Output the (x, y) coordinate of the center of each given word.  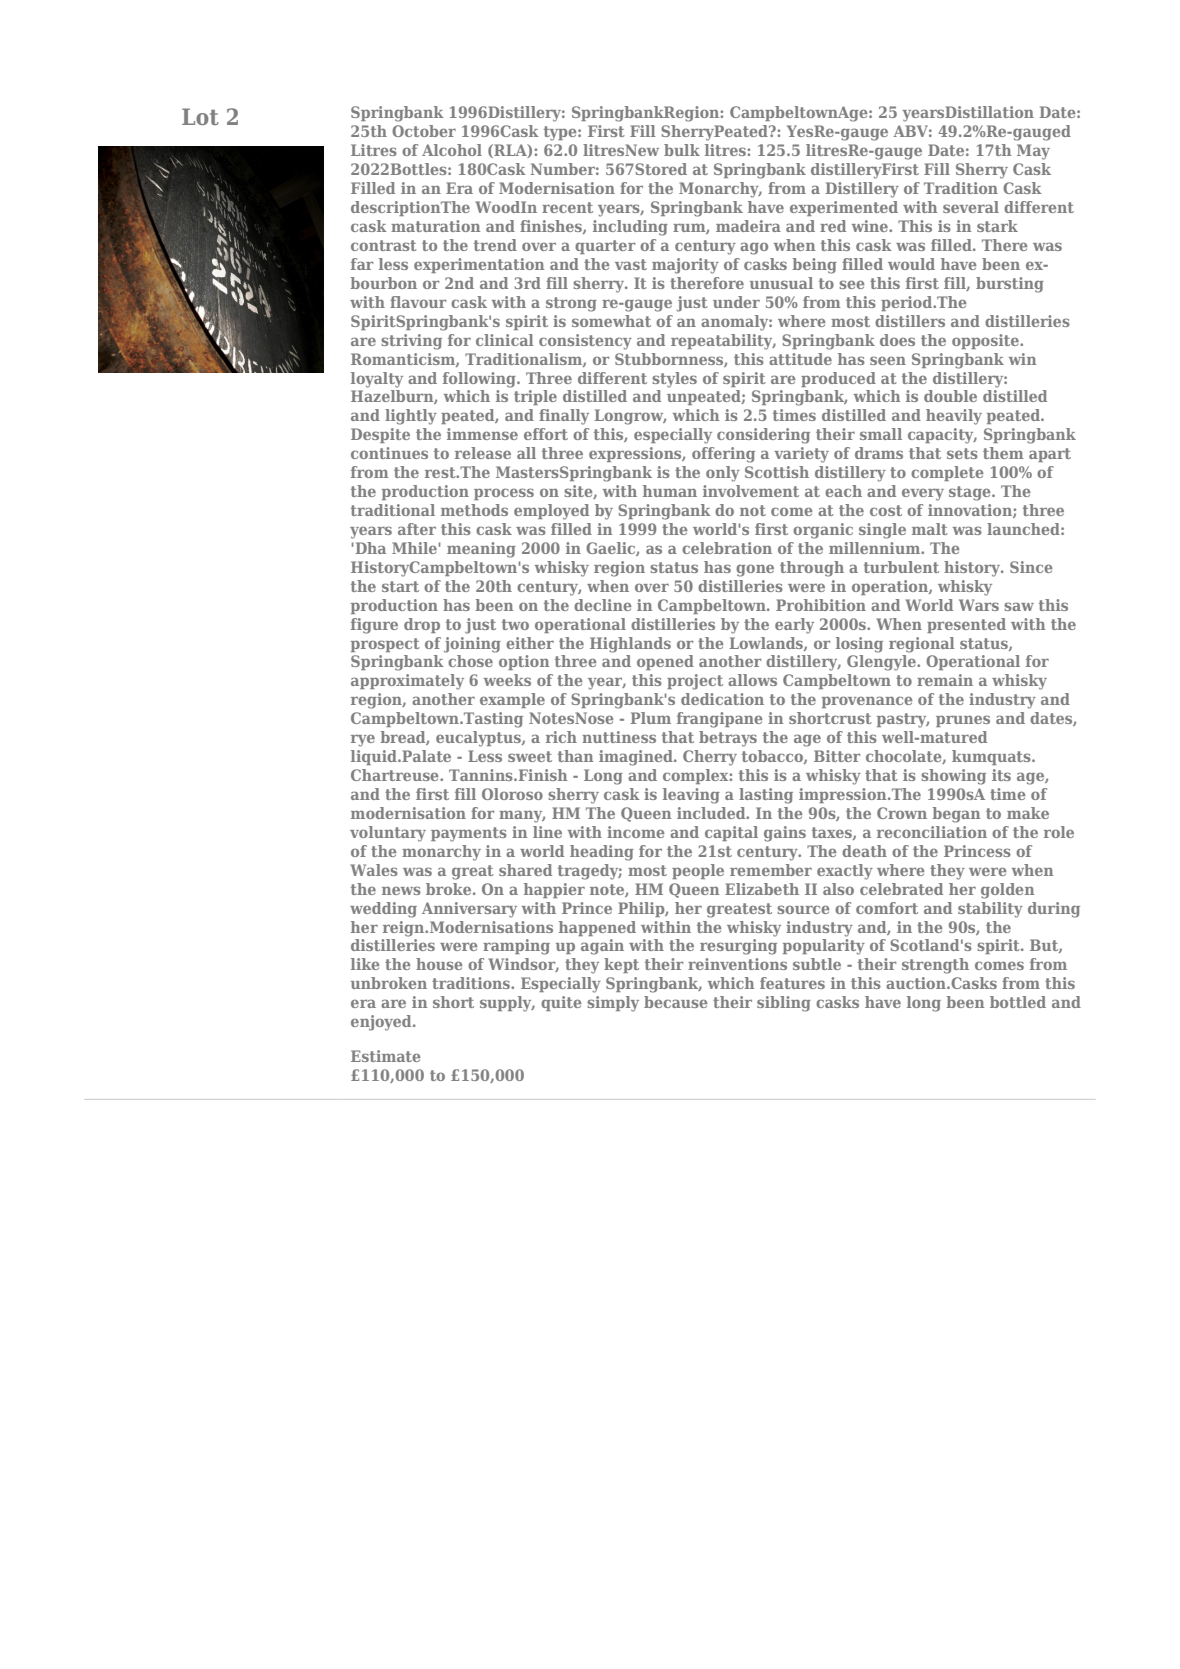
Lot (200, 116)
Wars (979, 605)
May (1033, 152)
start (400, 586)
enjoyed (382, 1023)
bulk (682, 150)
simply (613, 1004)
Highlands (630, 645)
